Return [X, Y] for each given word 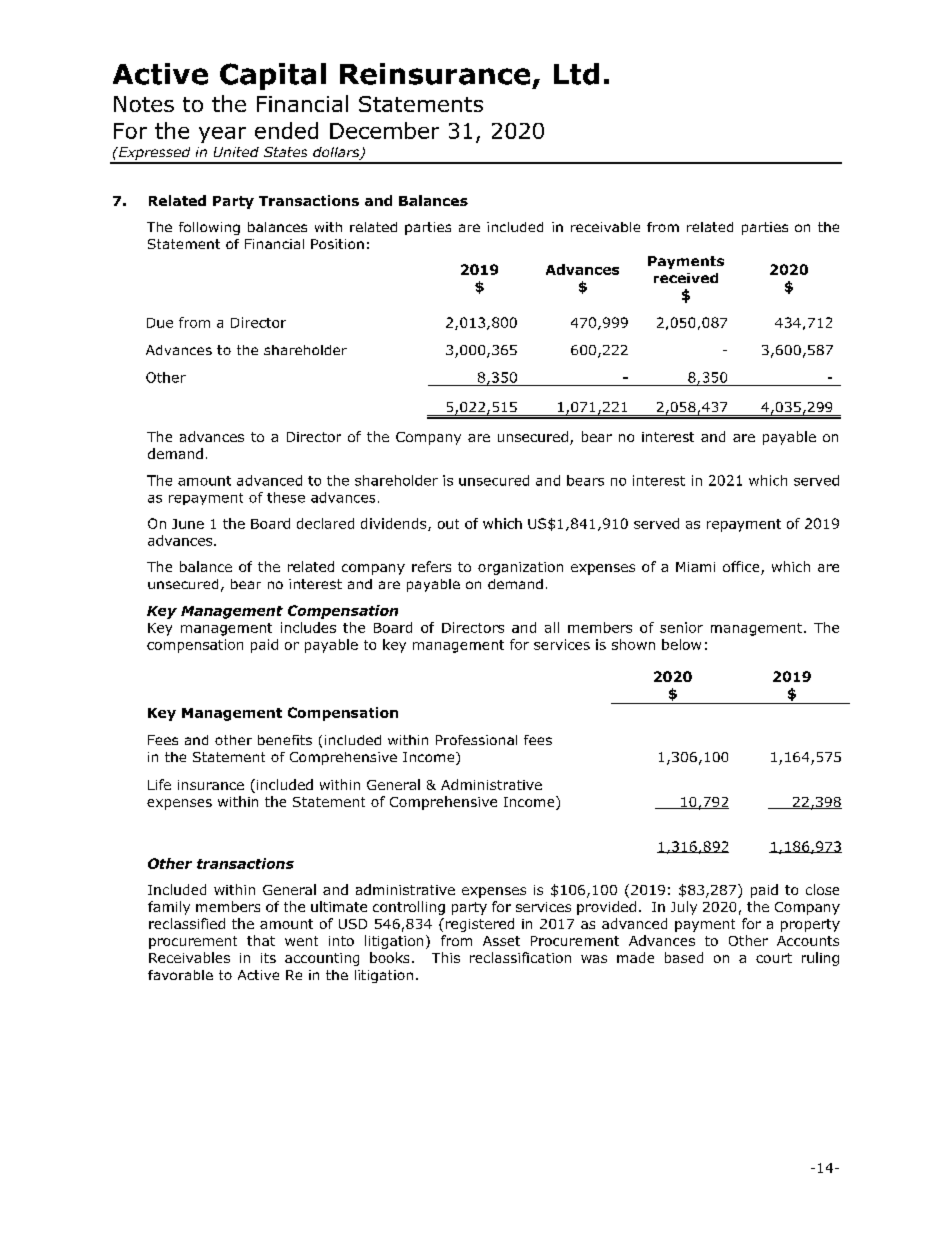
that [261, 940]
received [686, 278]
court [774, 958]
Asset [501, 941]
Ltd [576, 74]
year [222, 135]
